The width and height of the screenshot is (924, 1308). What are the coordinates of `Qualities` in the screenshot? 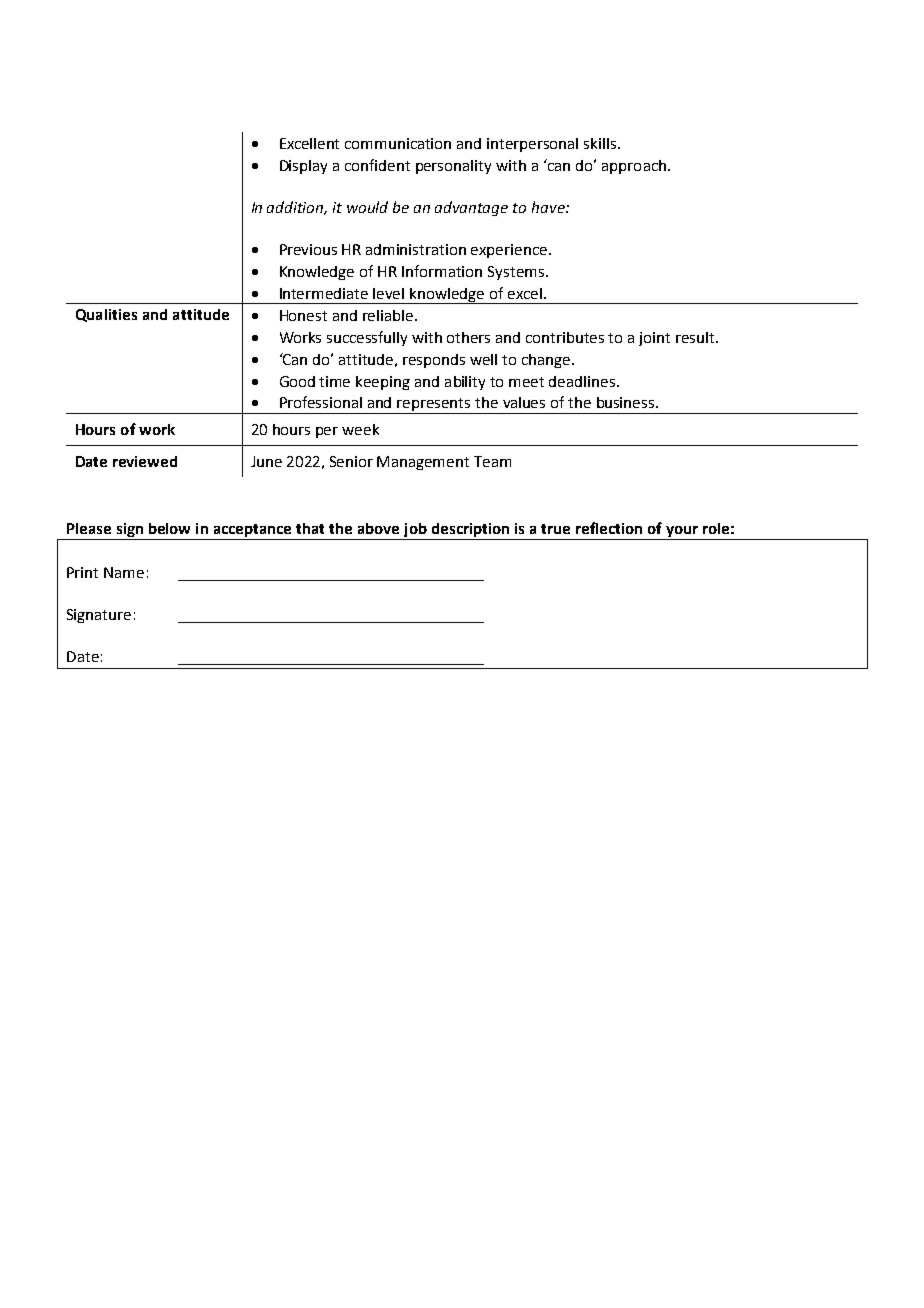 It's located at (106, 315).
